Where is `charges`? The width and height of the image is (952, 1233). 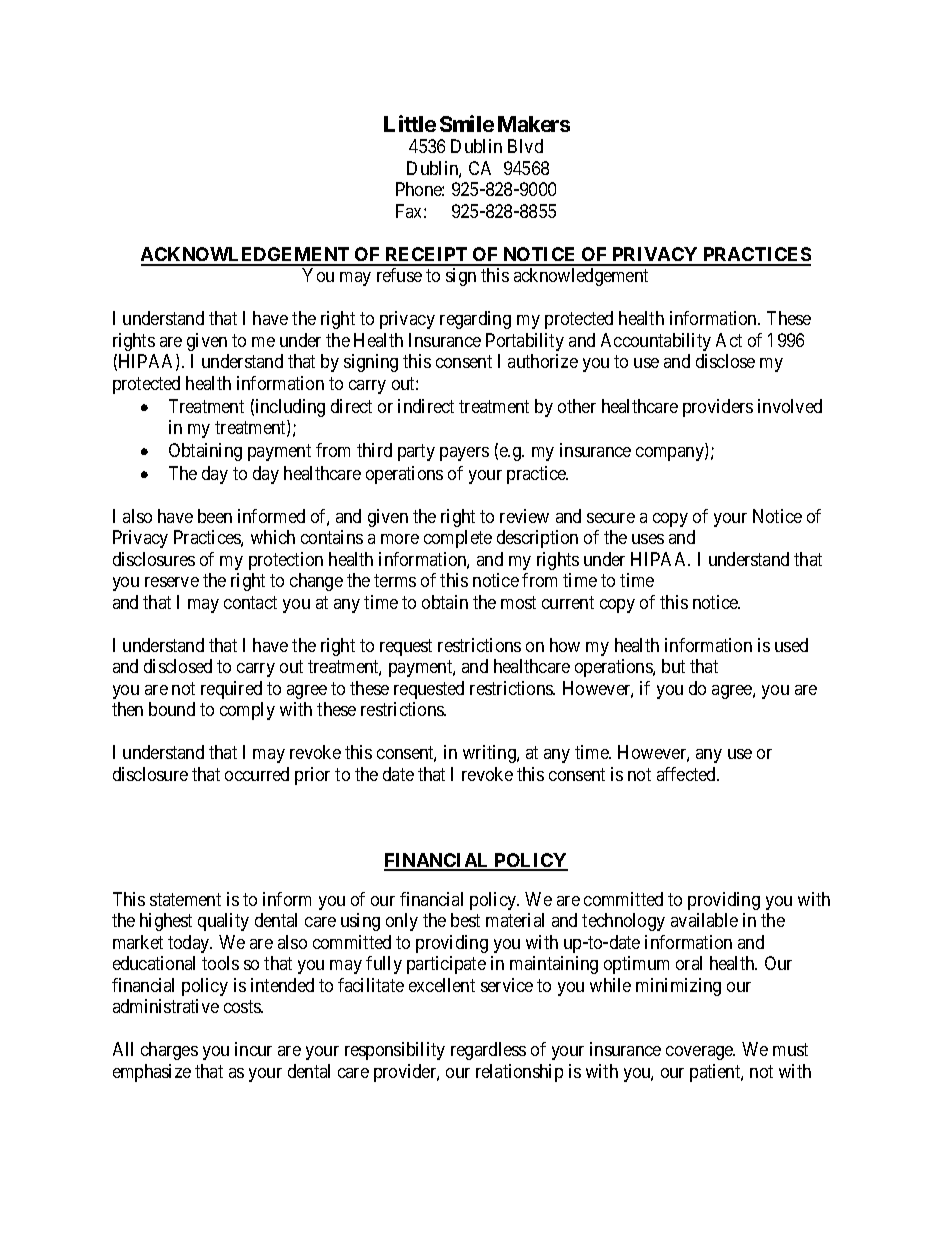
charges is located at coordinates (169, 1051).
